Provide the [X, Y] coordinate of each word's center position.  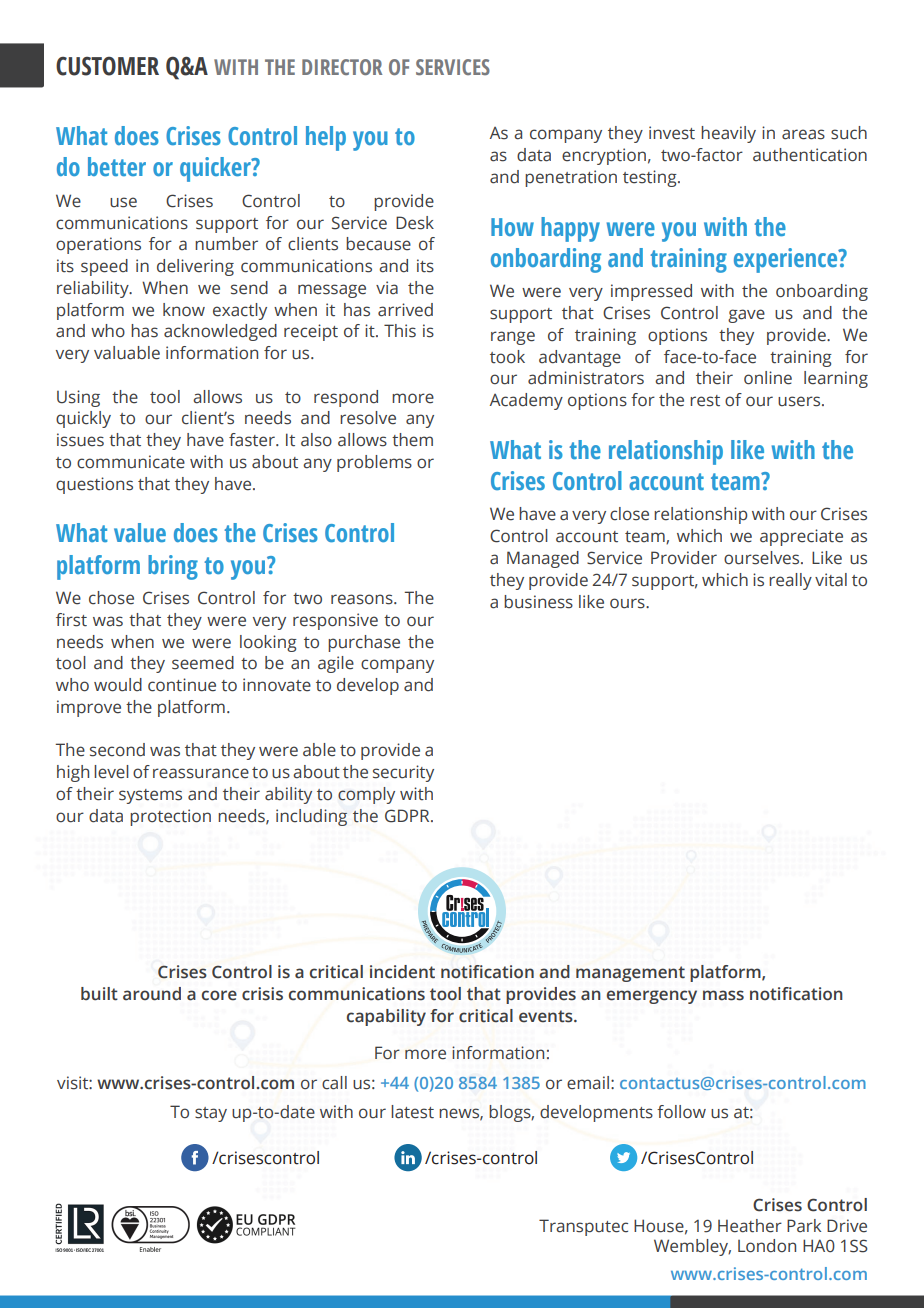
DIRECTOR [342, 67]
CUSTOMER [107, 66]
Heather [750, 1226]
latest [412, 1112]
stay [211, 1114]
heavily [728, 134]
